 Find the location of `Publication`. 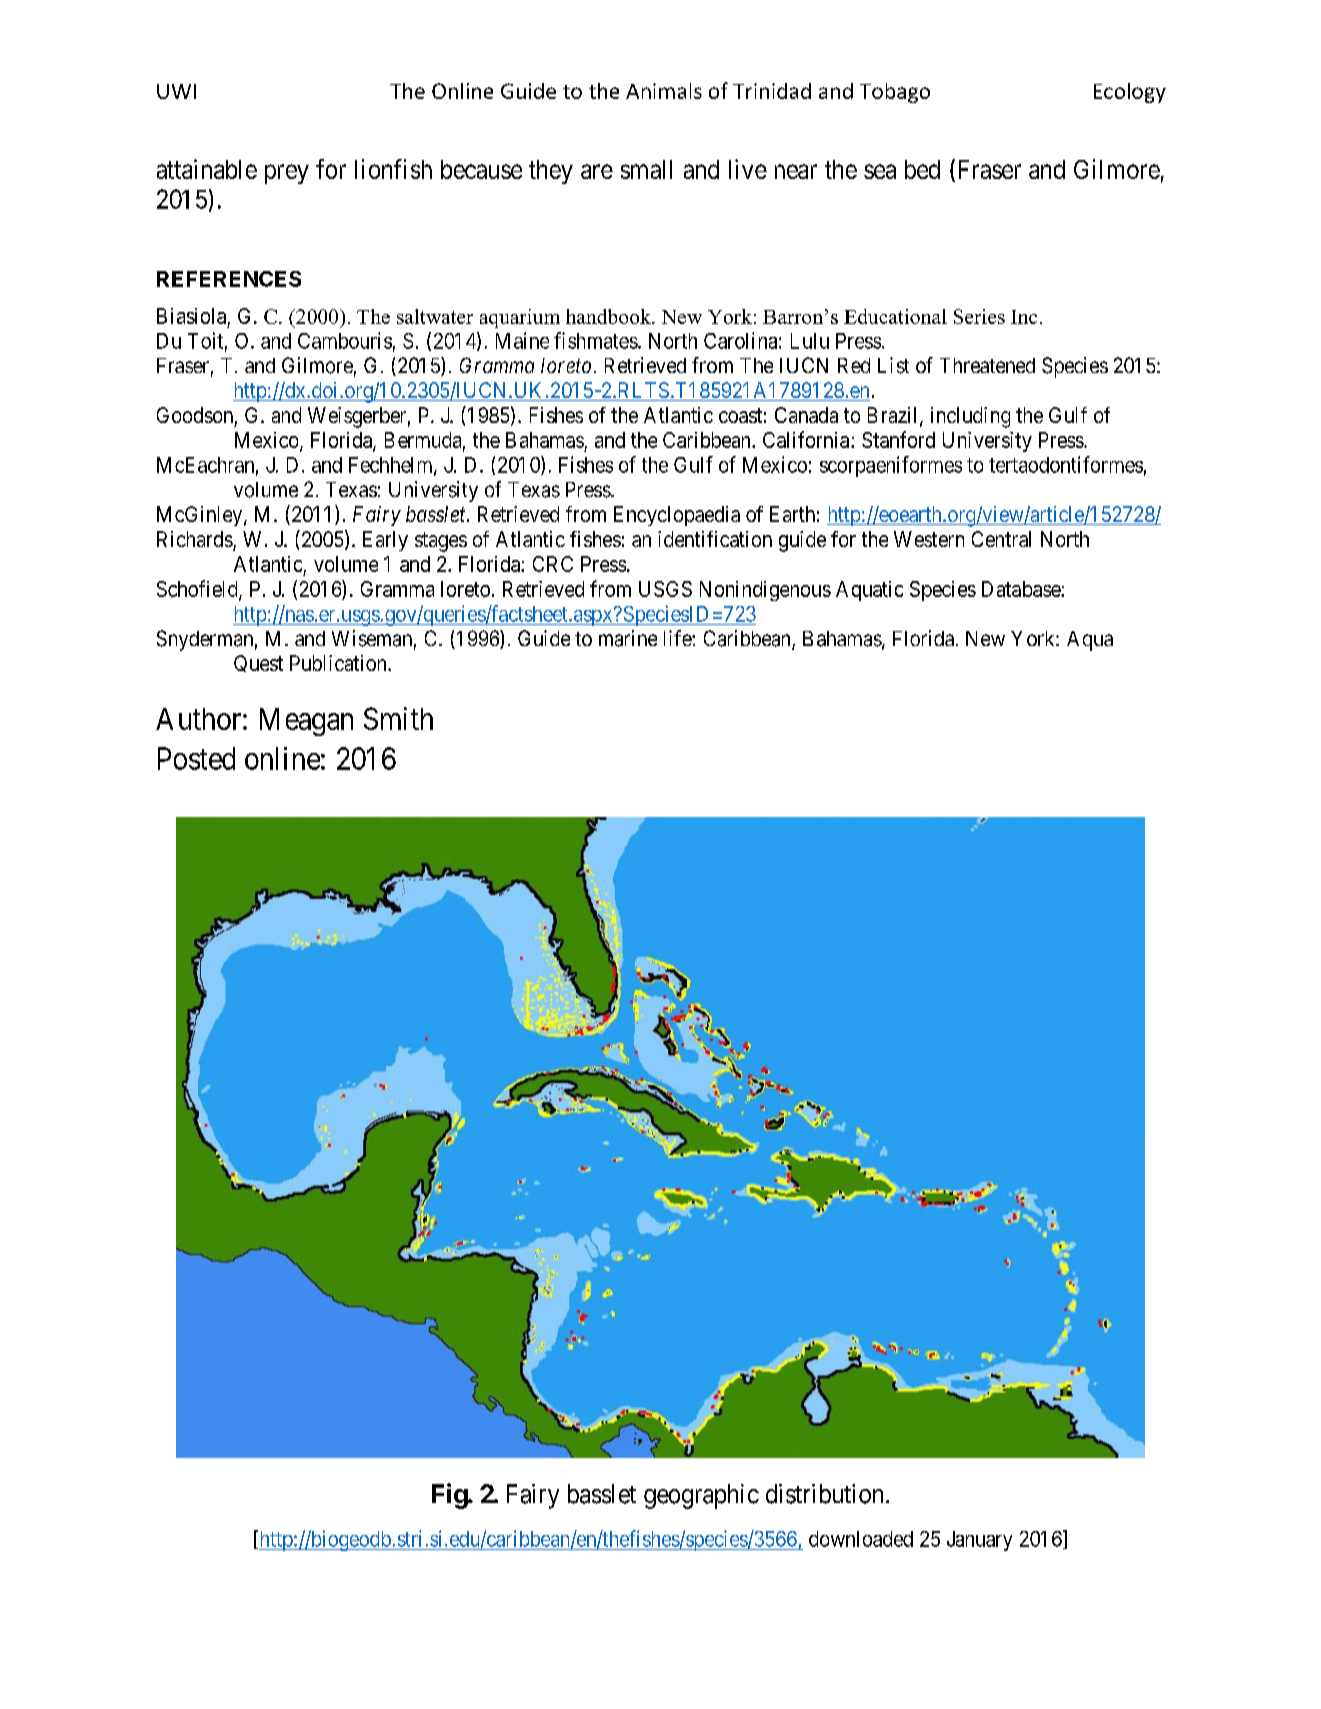

Publication is located at coordinates (339, 663).
